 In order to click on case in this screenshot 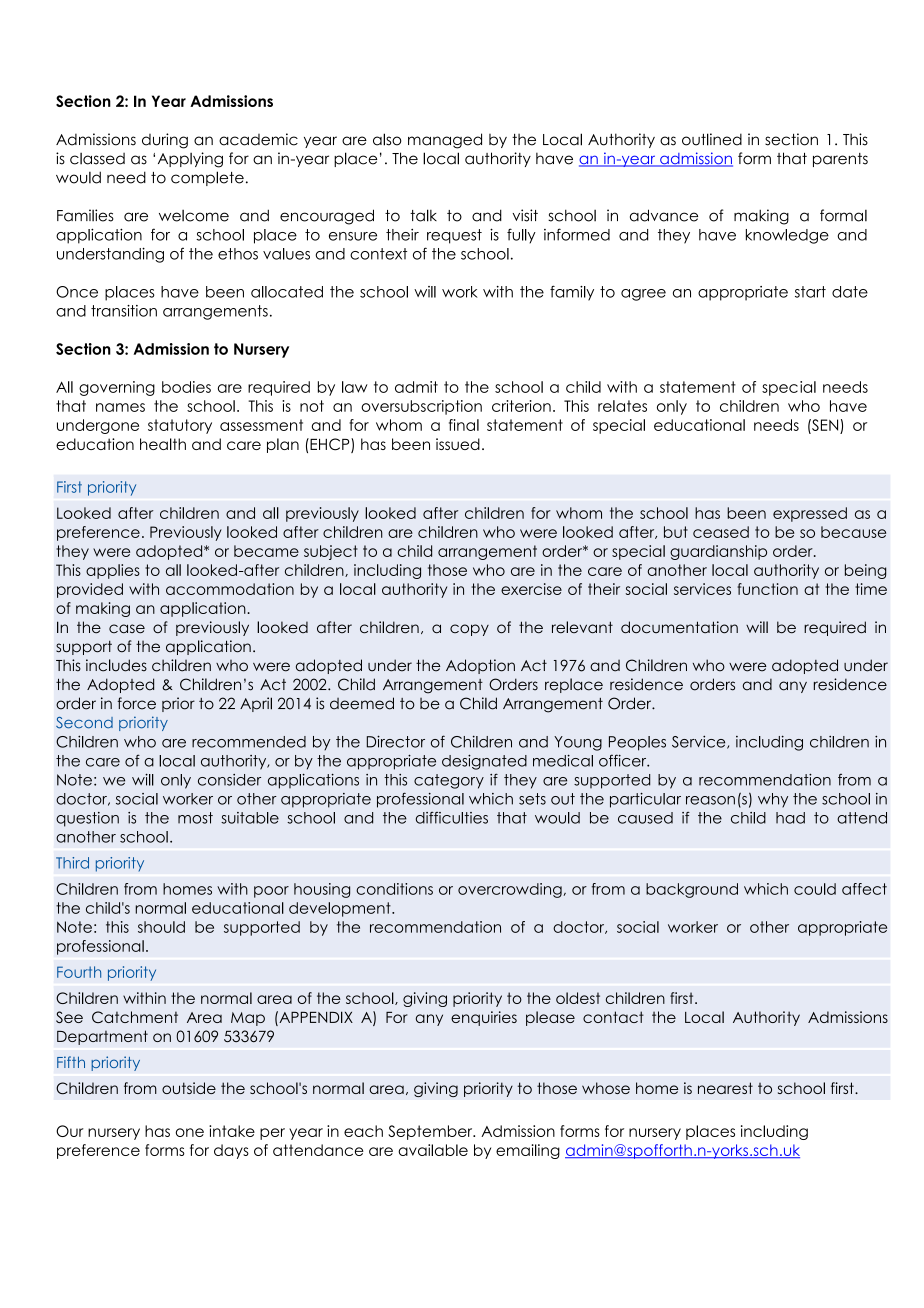, I will do `click(127, 629)`.
